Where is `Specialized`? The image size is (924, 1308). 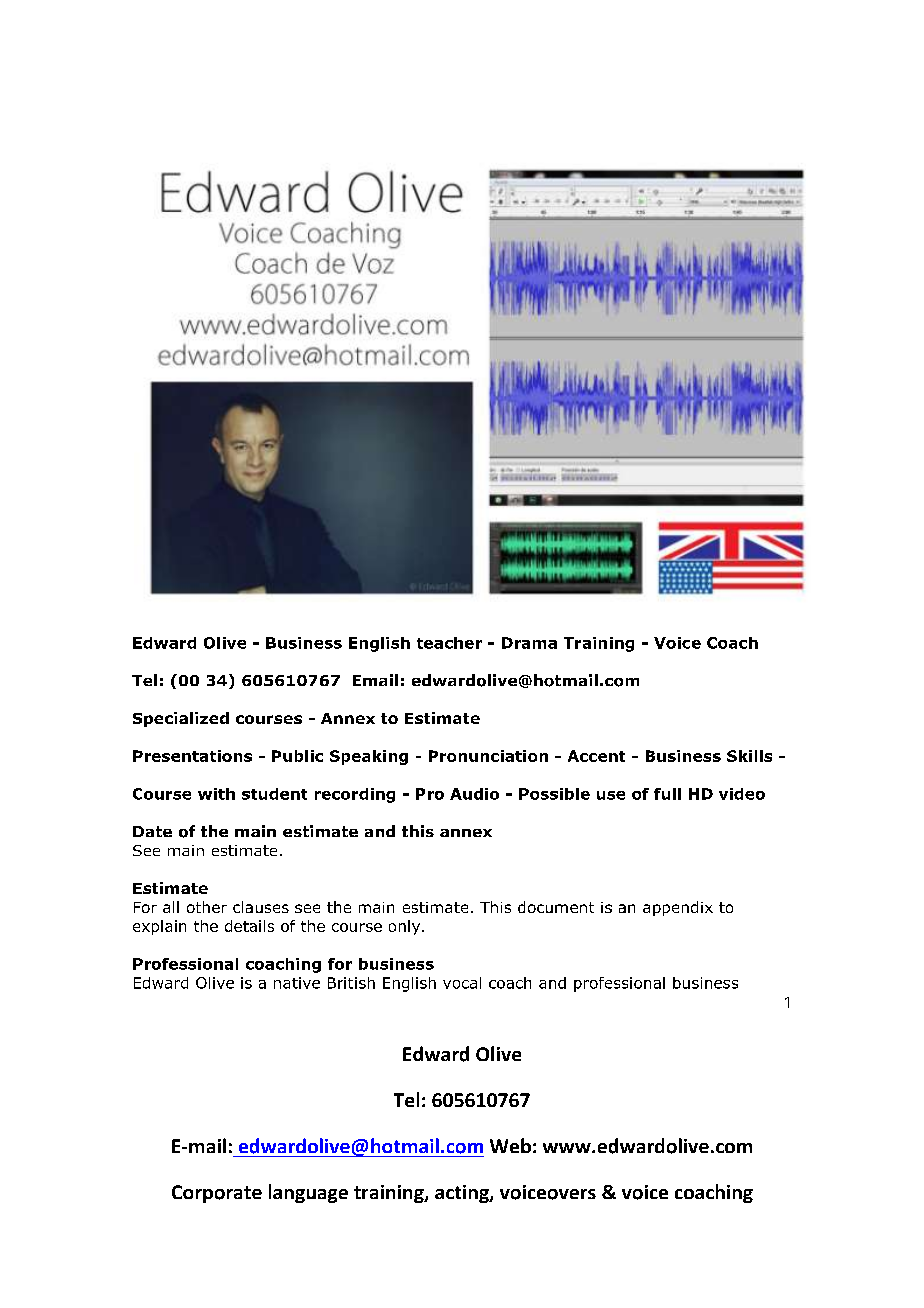 Specialized is located at coordinates (181, 719).
